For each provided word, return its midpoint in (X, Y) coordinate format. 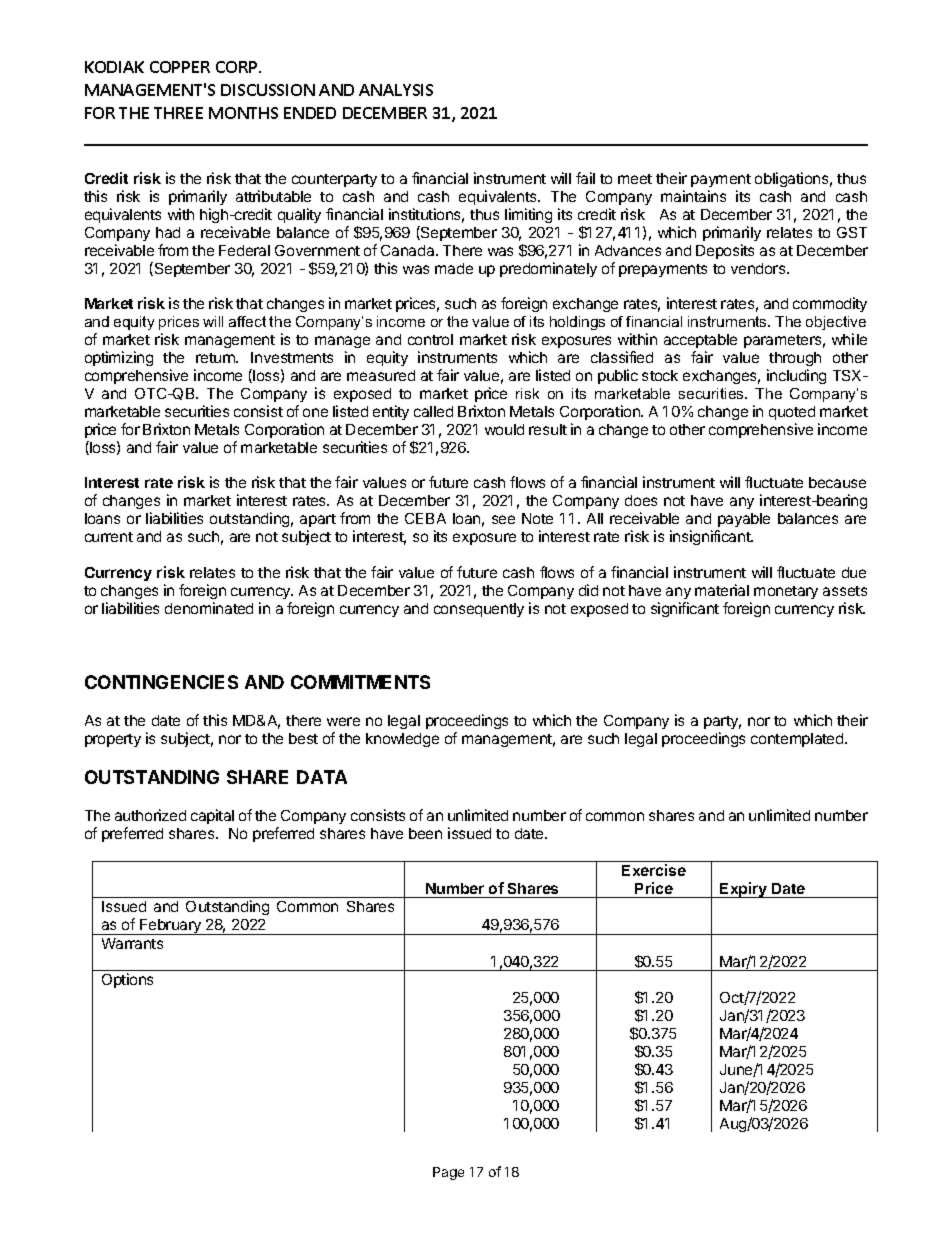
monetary (786, 592)
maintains (693, 196)
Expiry (743, 890)
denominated (209, 608)
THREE (178, 113)
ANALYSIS (396, 90)
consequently (479, 610)
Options (127, 980)
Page (448, 1173)
